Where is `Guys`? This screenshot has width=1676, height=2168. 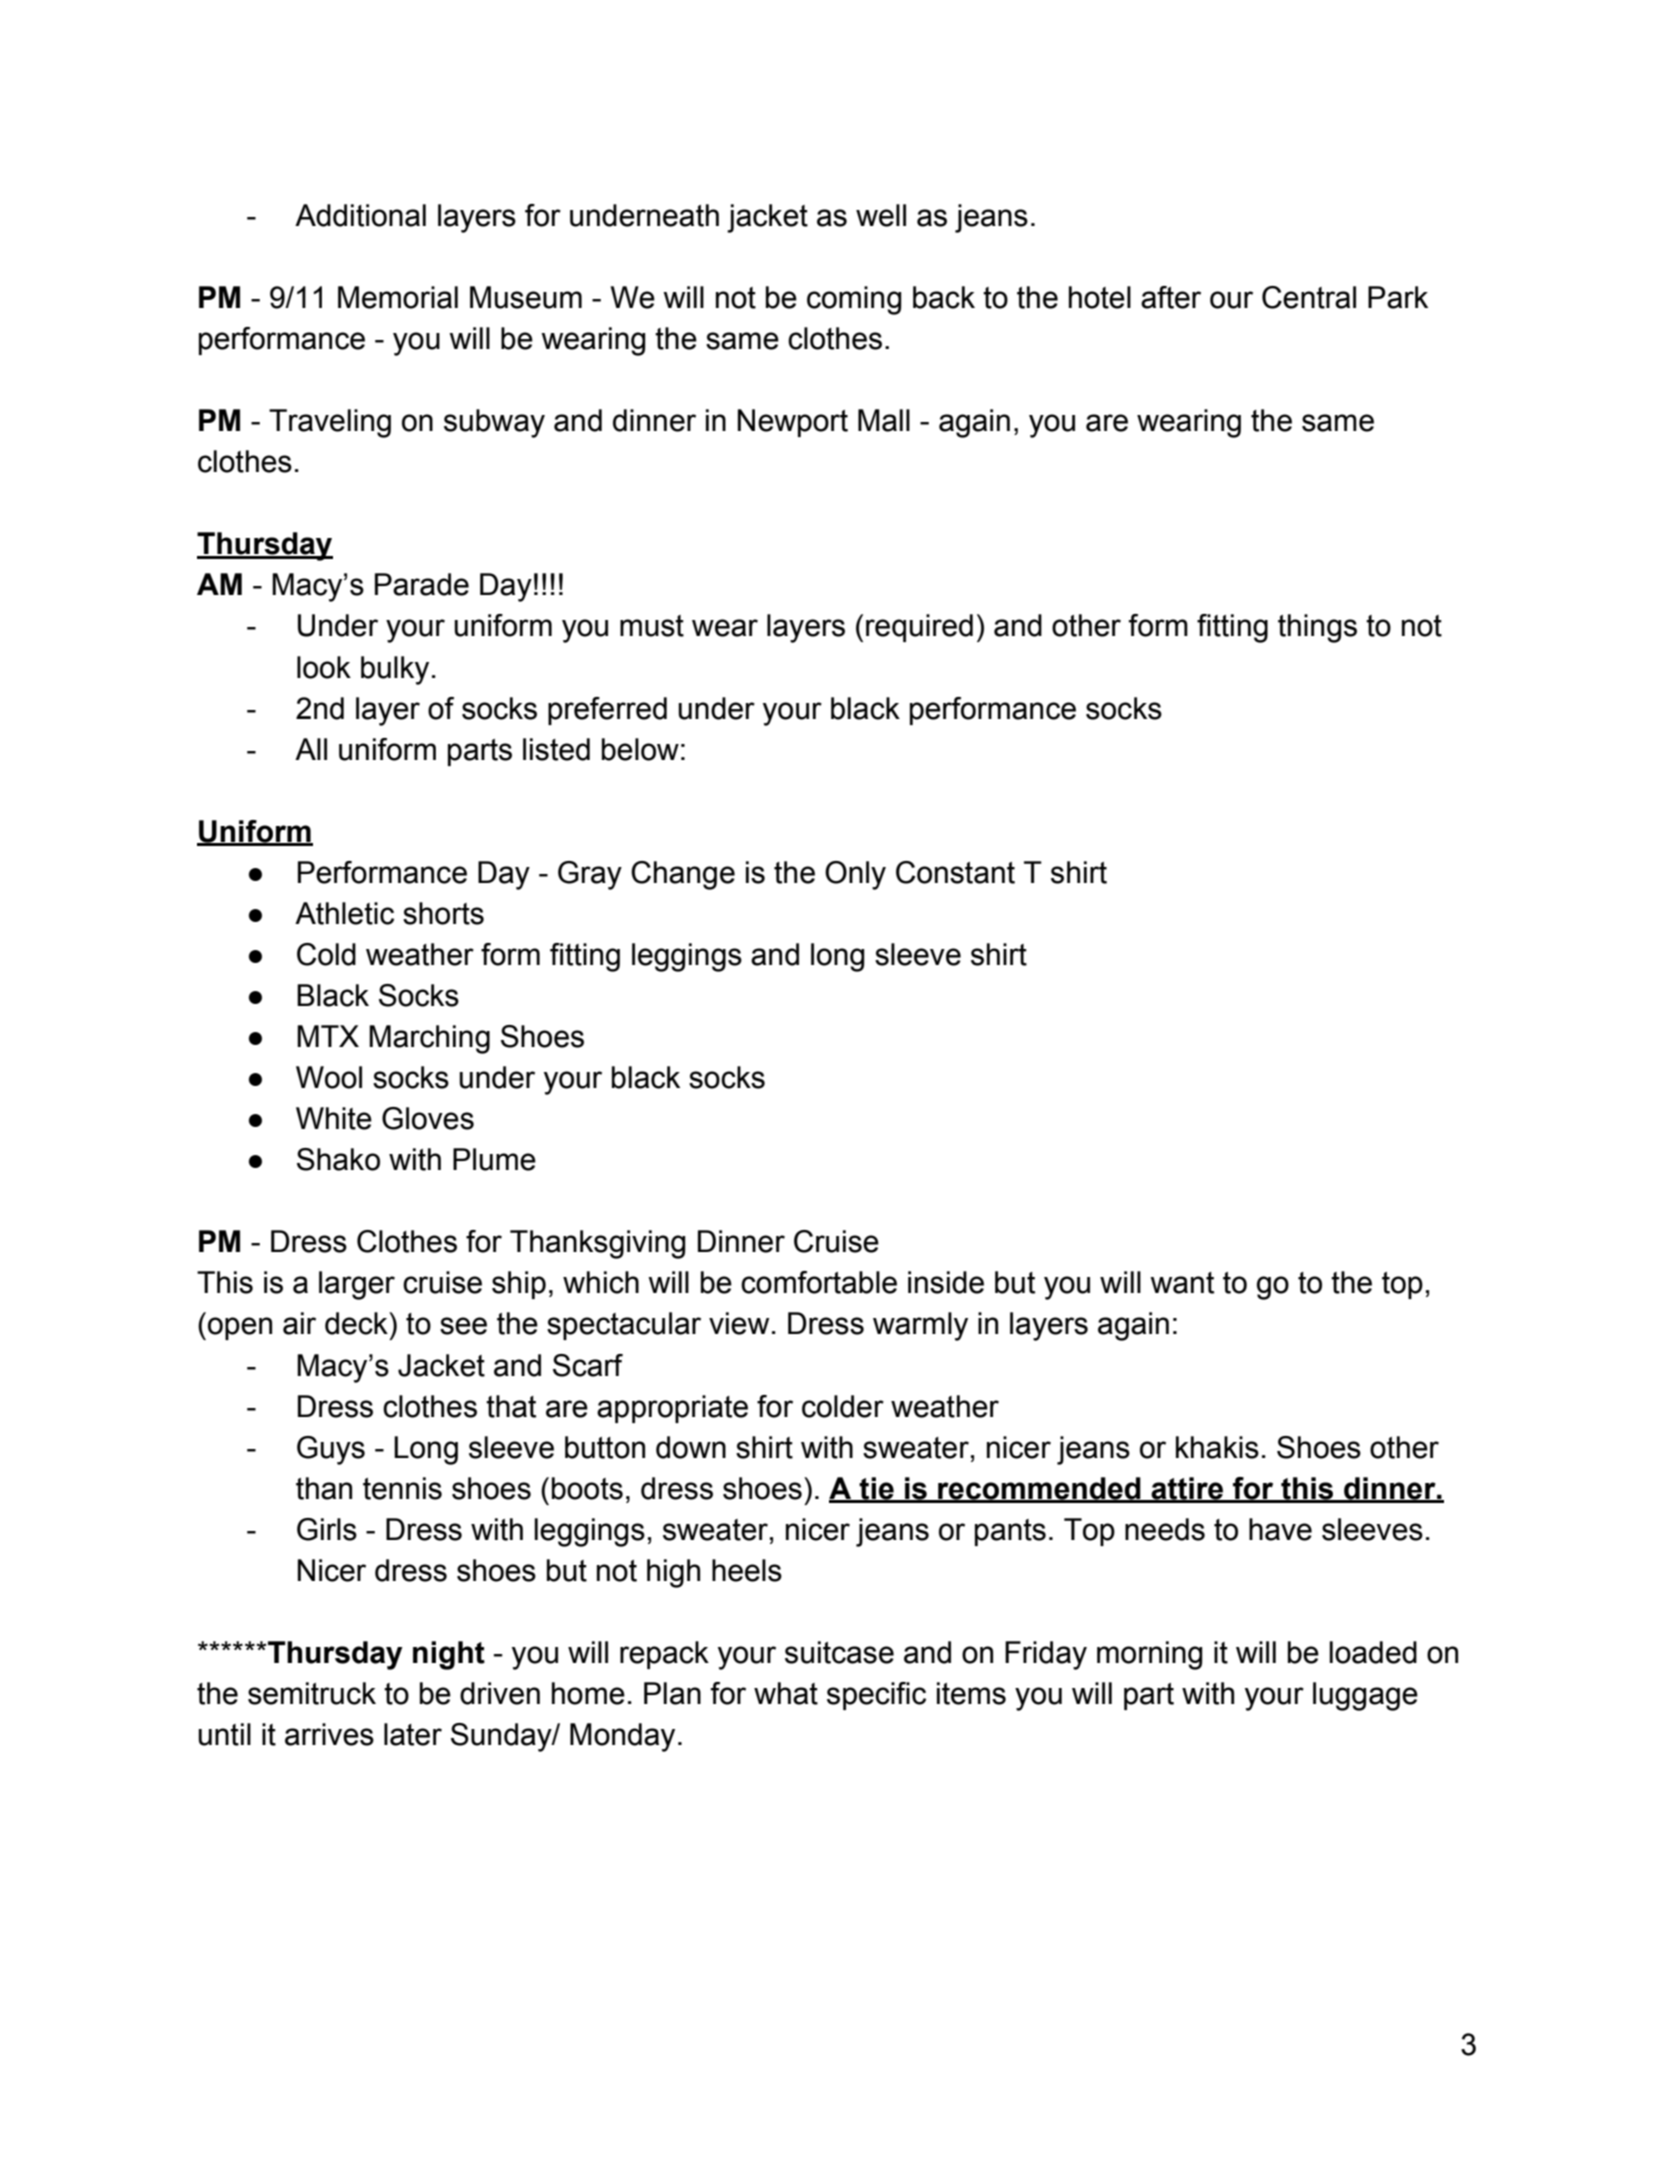
Guys is located at coordinates (331, 1450).
